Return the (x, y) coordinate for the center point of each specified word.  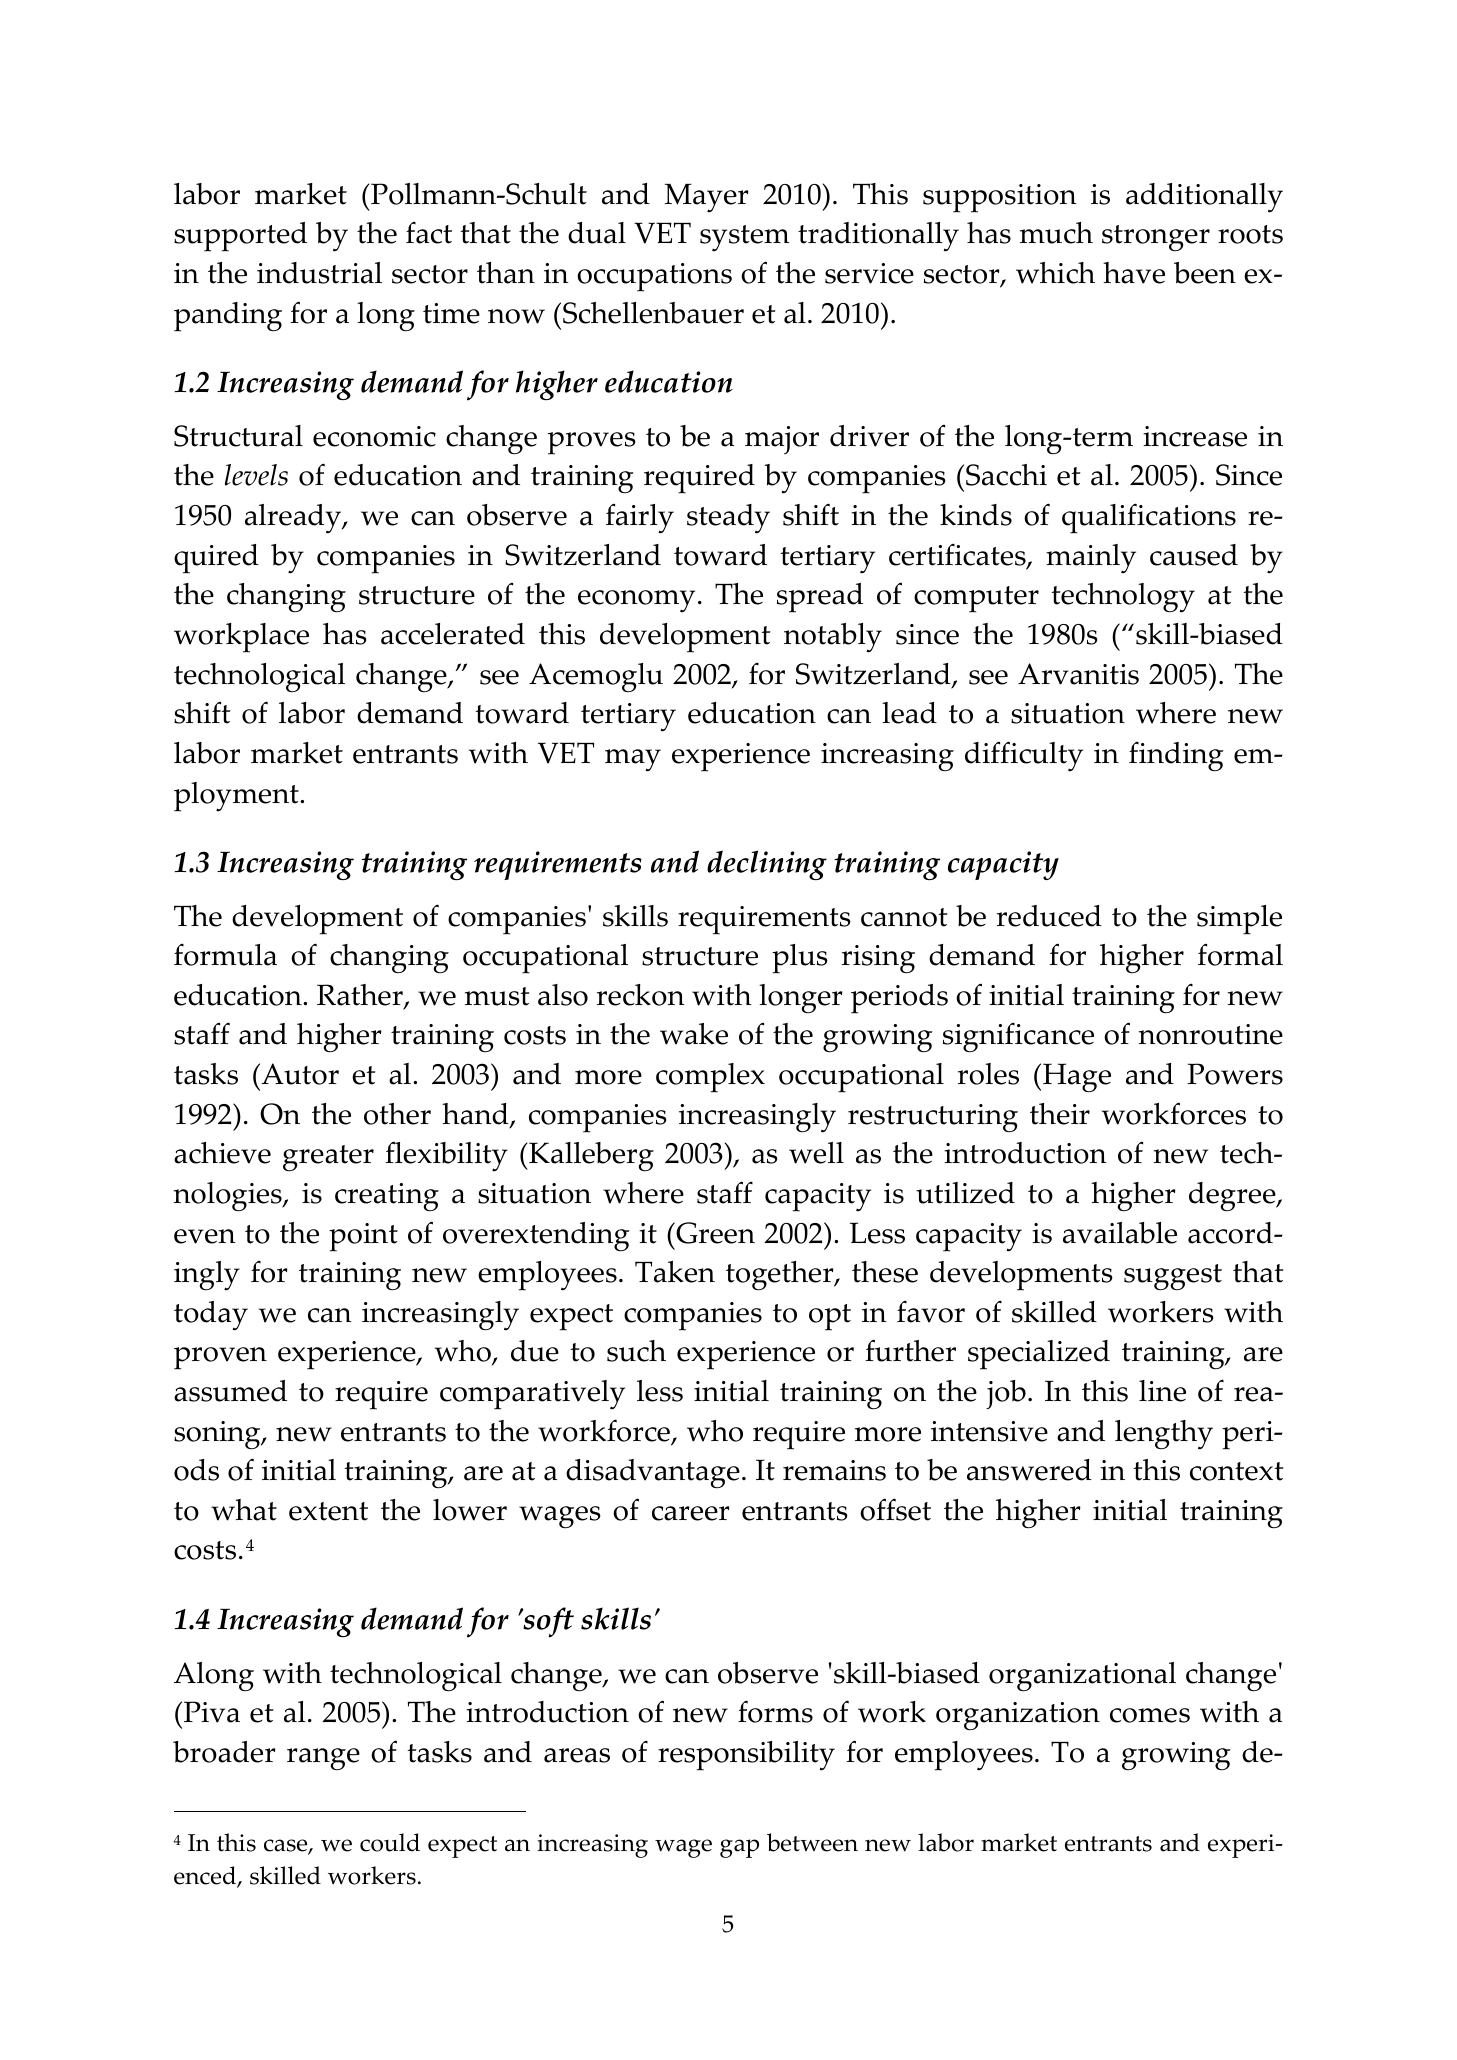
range (323, 1759)
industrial (319, 273)
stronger (1156, 238)
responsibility (746, 1756)
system (744, 238)
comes (1150, 1715)
